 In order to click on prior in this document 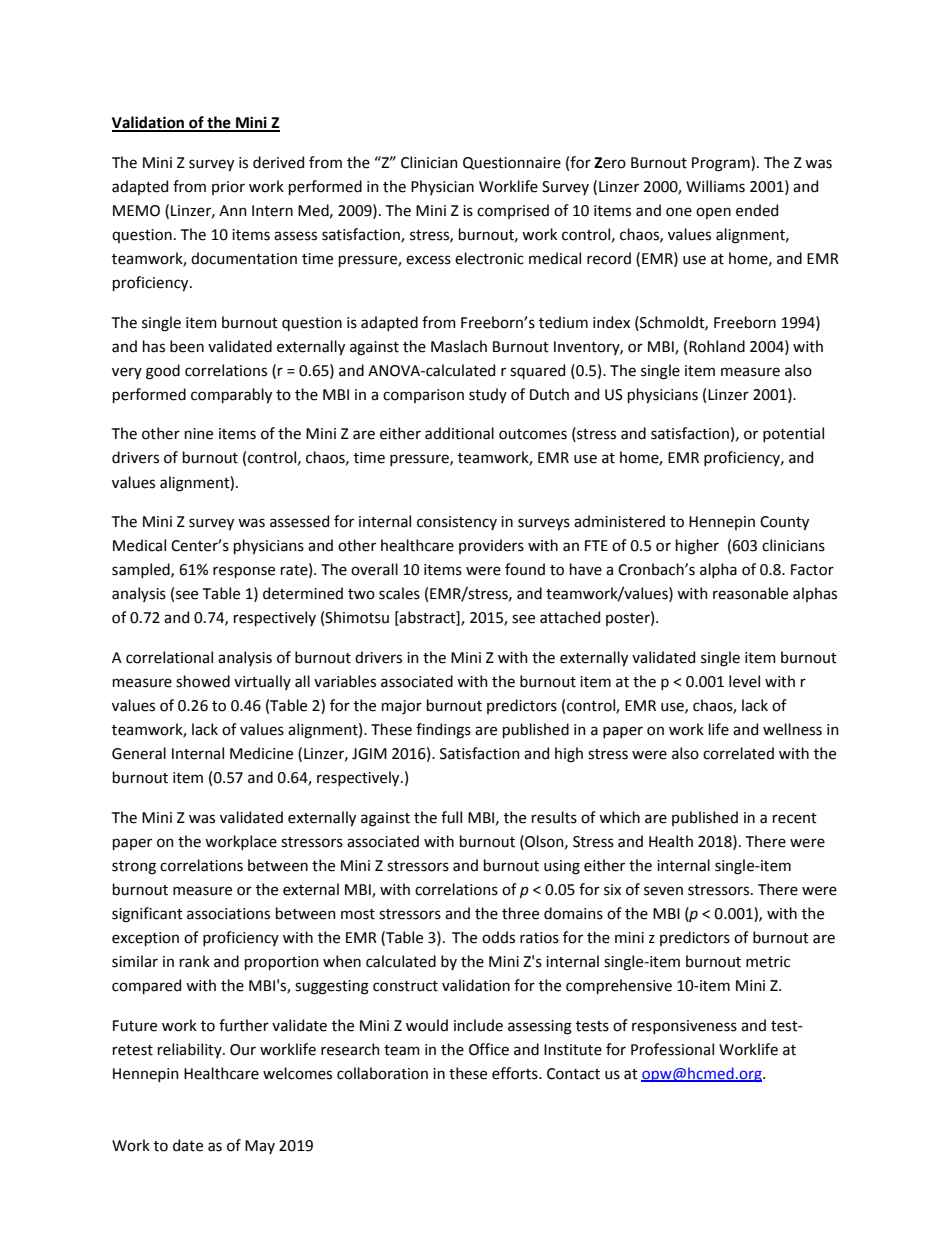, I will do `click(228, 188)`.
